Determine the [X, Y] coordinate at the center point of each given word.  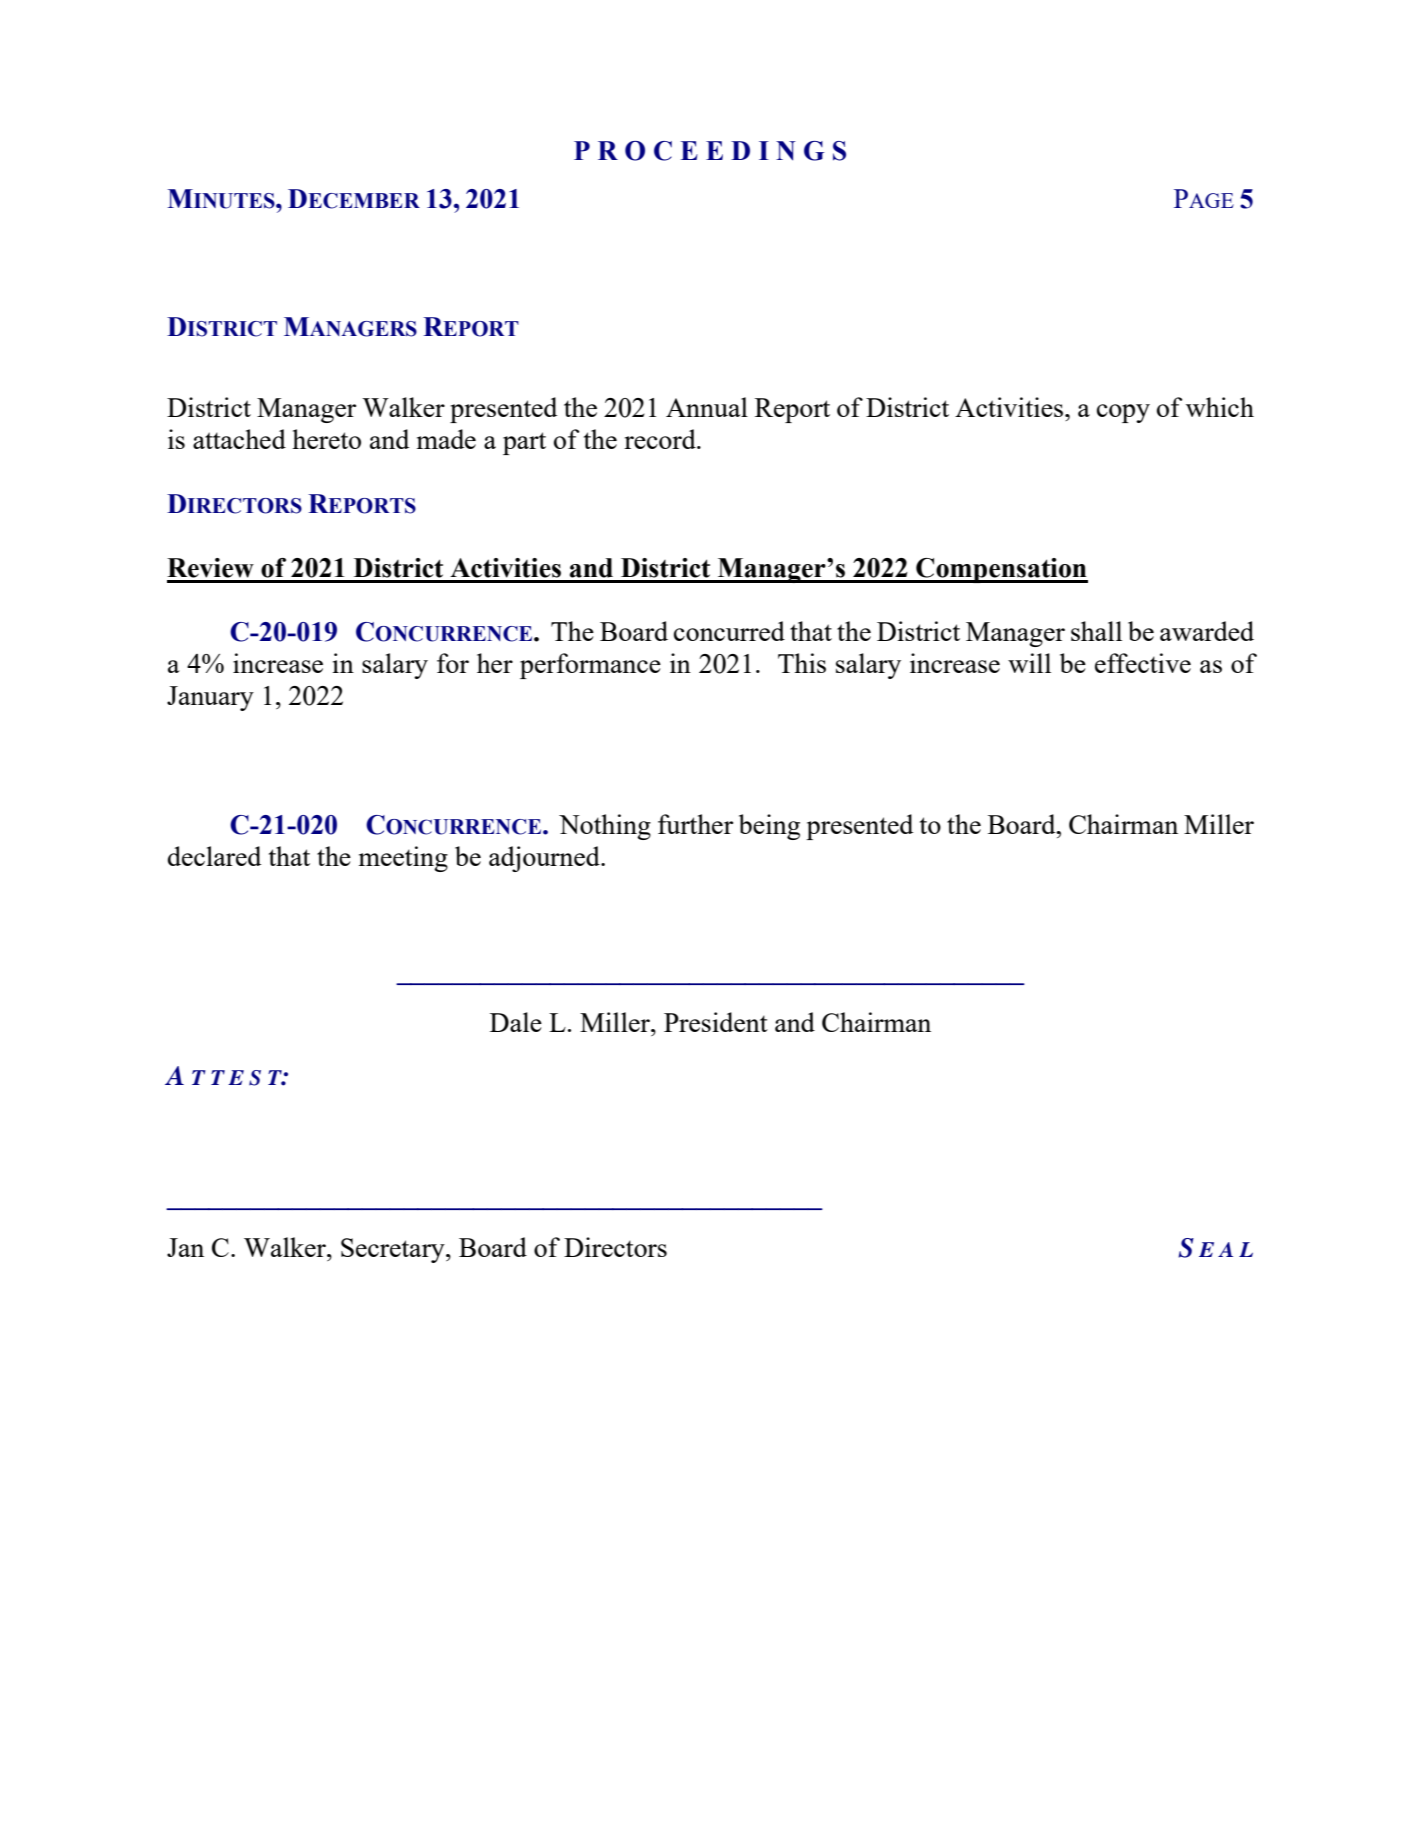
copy [1123, 413]
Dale [516, 1022]
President [716, 1022]
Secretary [394, 1250]
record [661, 439]
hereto [326, 439]
